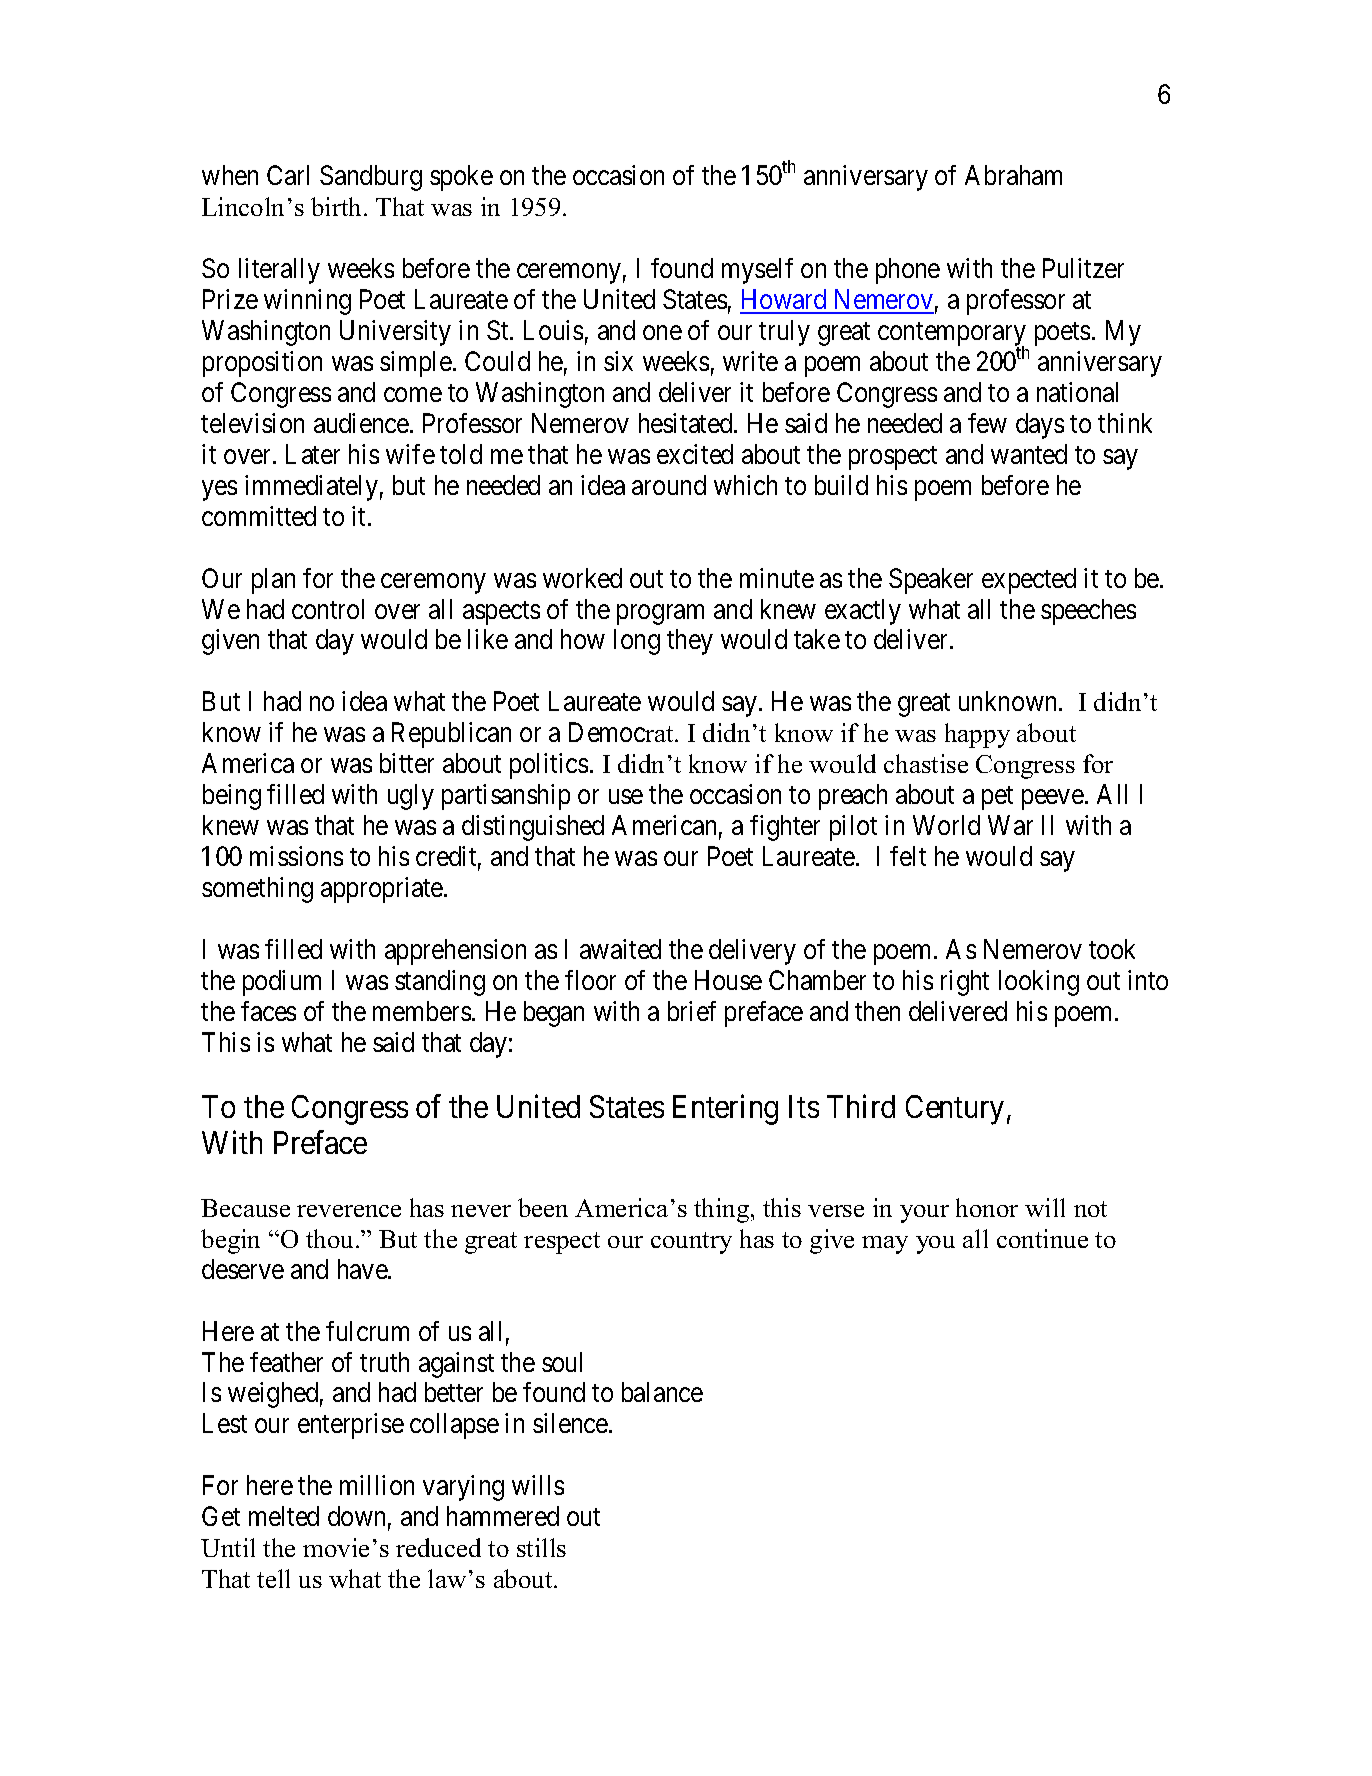 This image has height=1776, width=1372. Describe the element at coordinates (336, 206) in the image. I see `birth` at that location.
